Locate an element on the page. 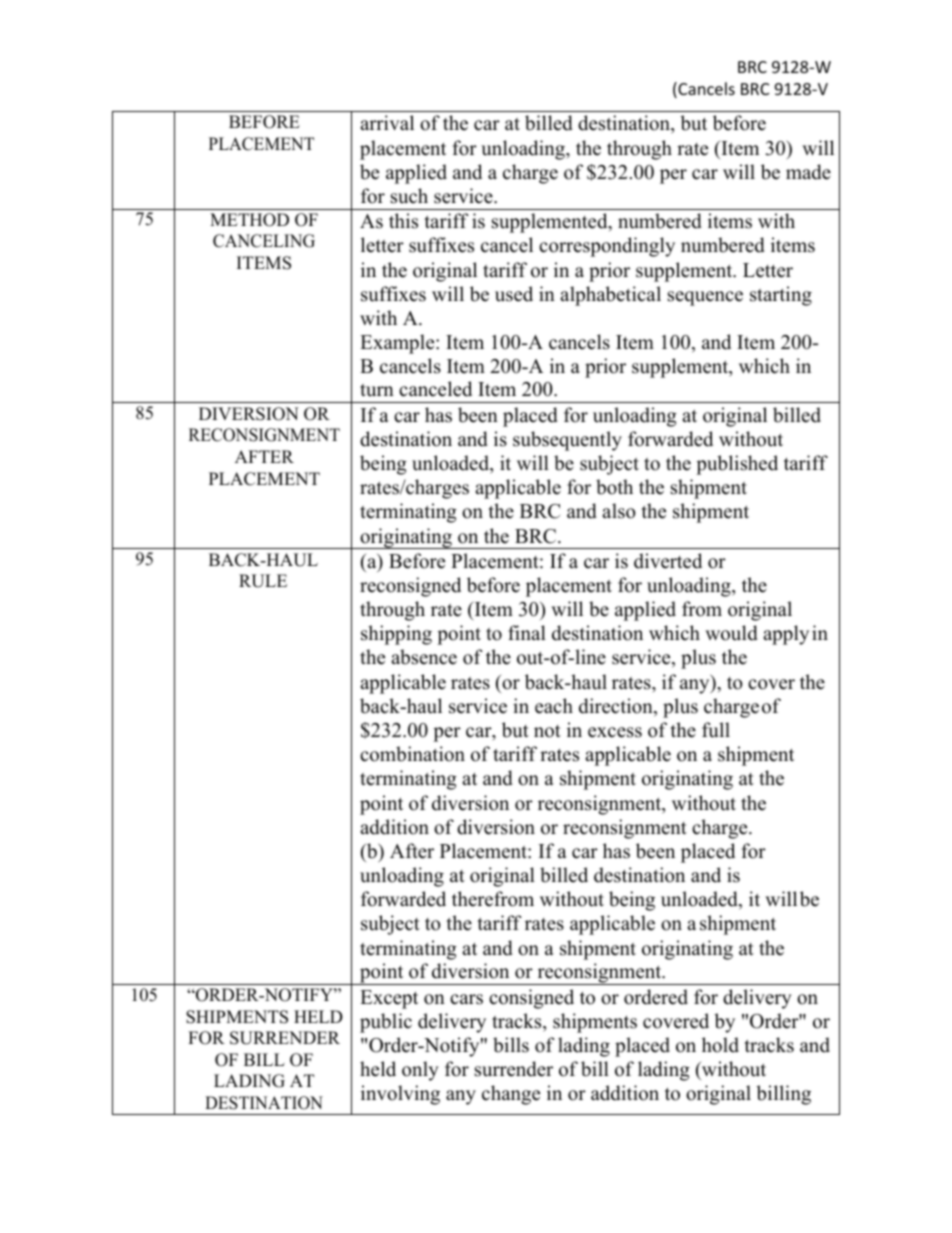 Image resolution: width=952 pixels, height=1233 pixels. arrival is located at coordinates (387, 122).
